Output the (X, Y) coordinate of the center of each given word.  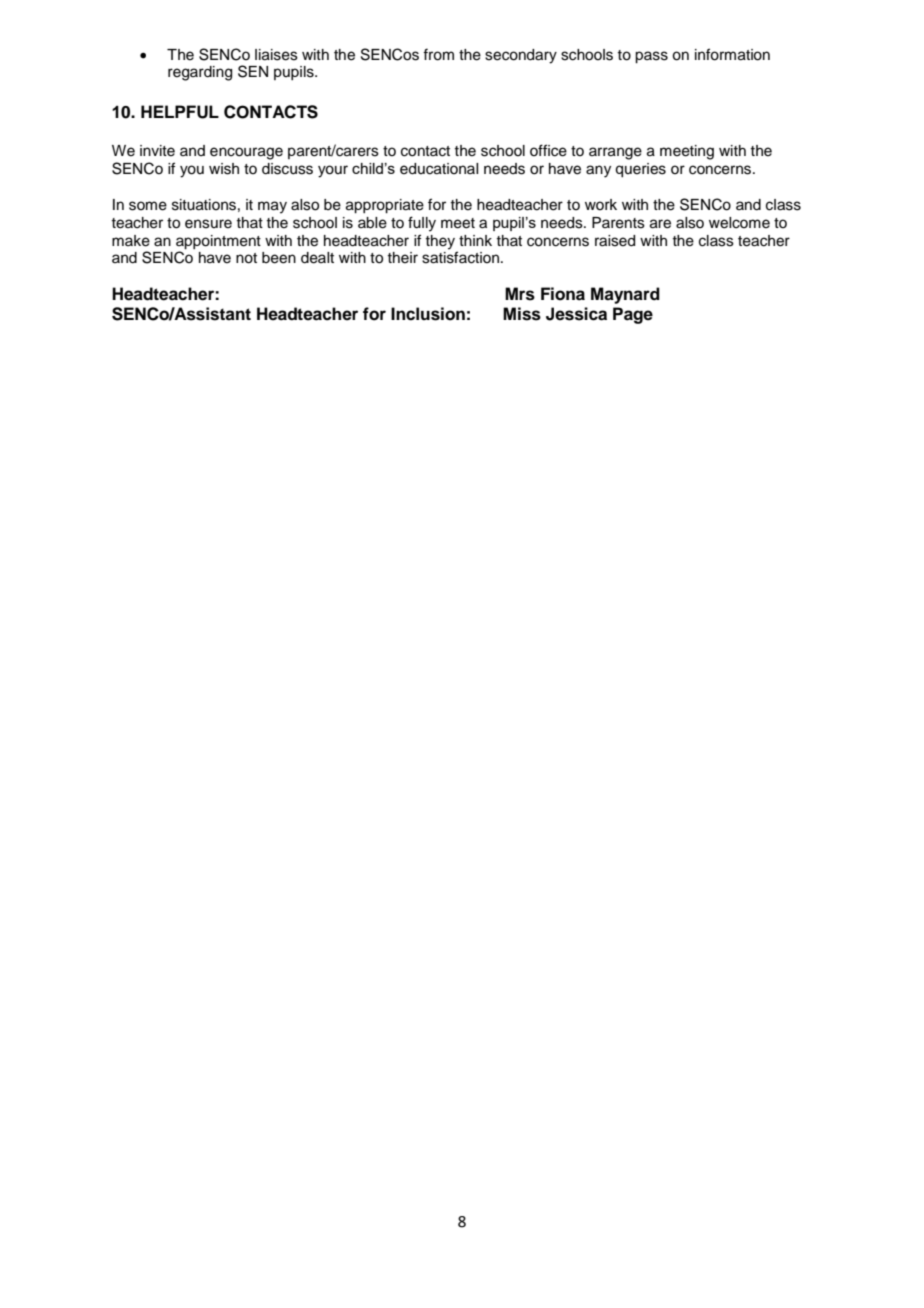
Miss (522, 314)
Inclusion (428, 314)
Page (633, 315)
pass (651, 57)
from (438, 54)
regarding (200, 73)
